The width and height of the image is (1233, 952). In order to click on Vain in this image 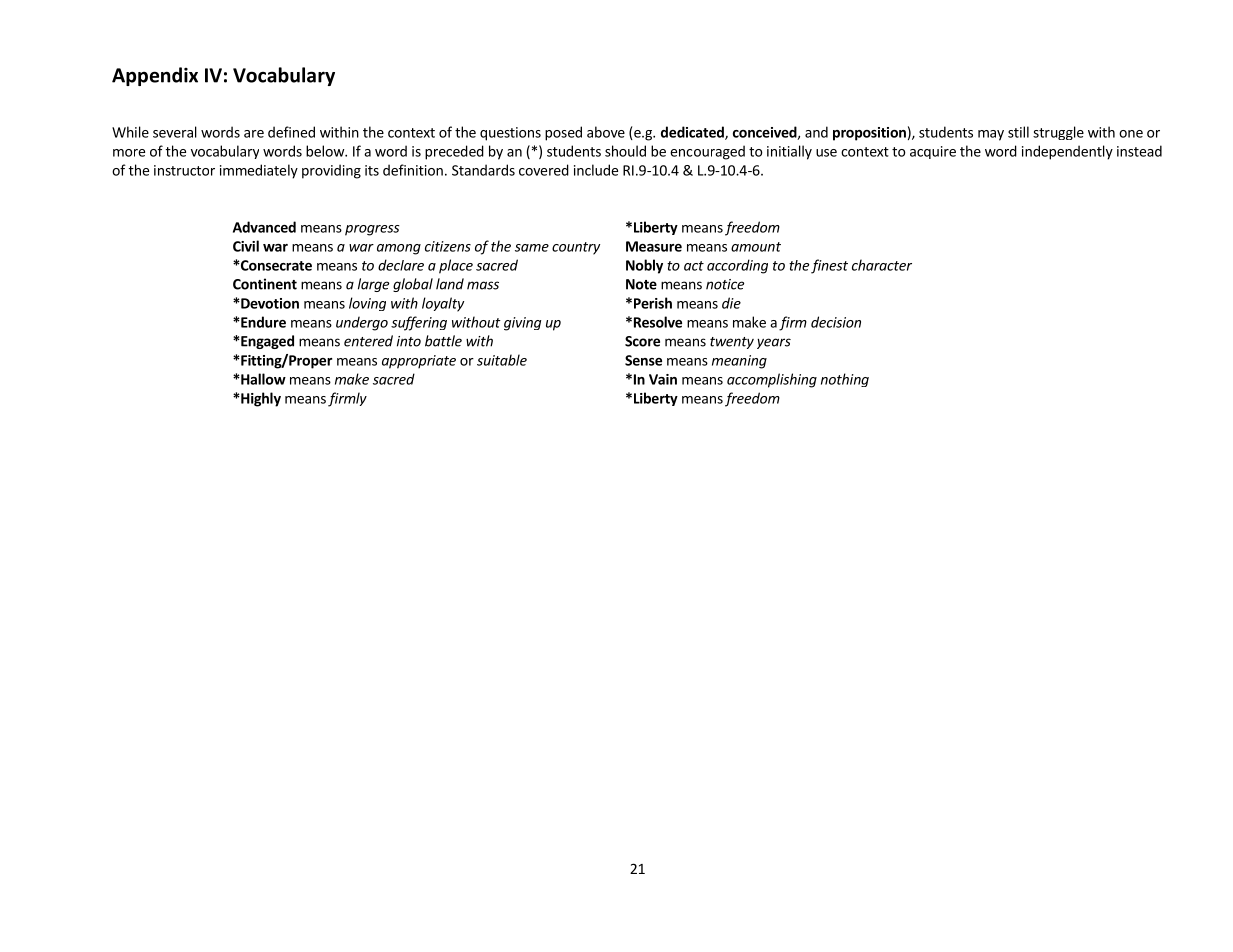, I will do `click(663, 379)`.
